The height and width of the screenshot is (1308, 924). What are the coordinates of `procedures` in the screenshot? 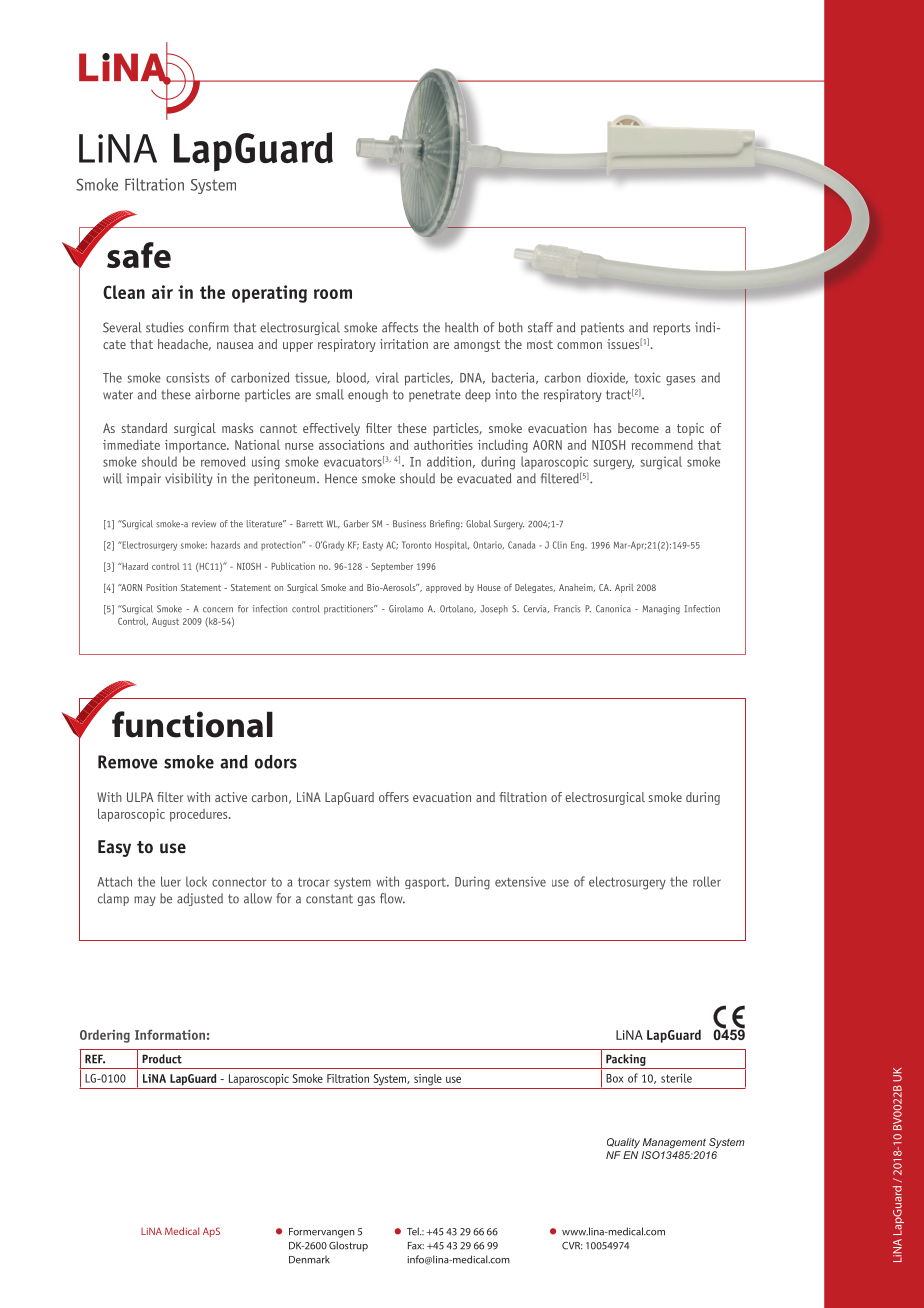 It's located at (200, 815).
